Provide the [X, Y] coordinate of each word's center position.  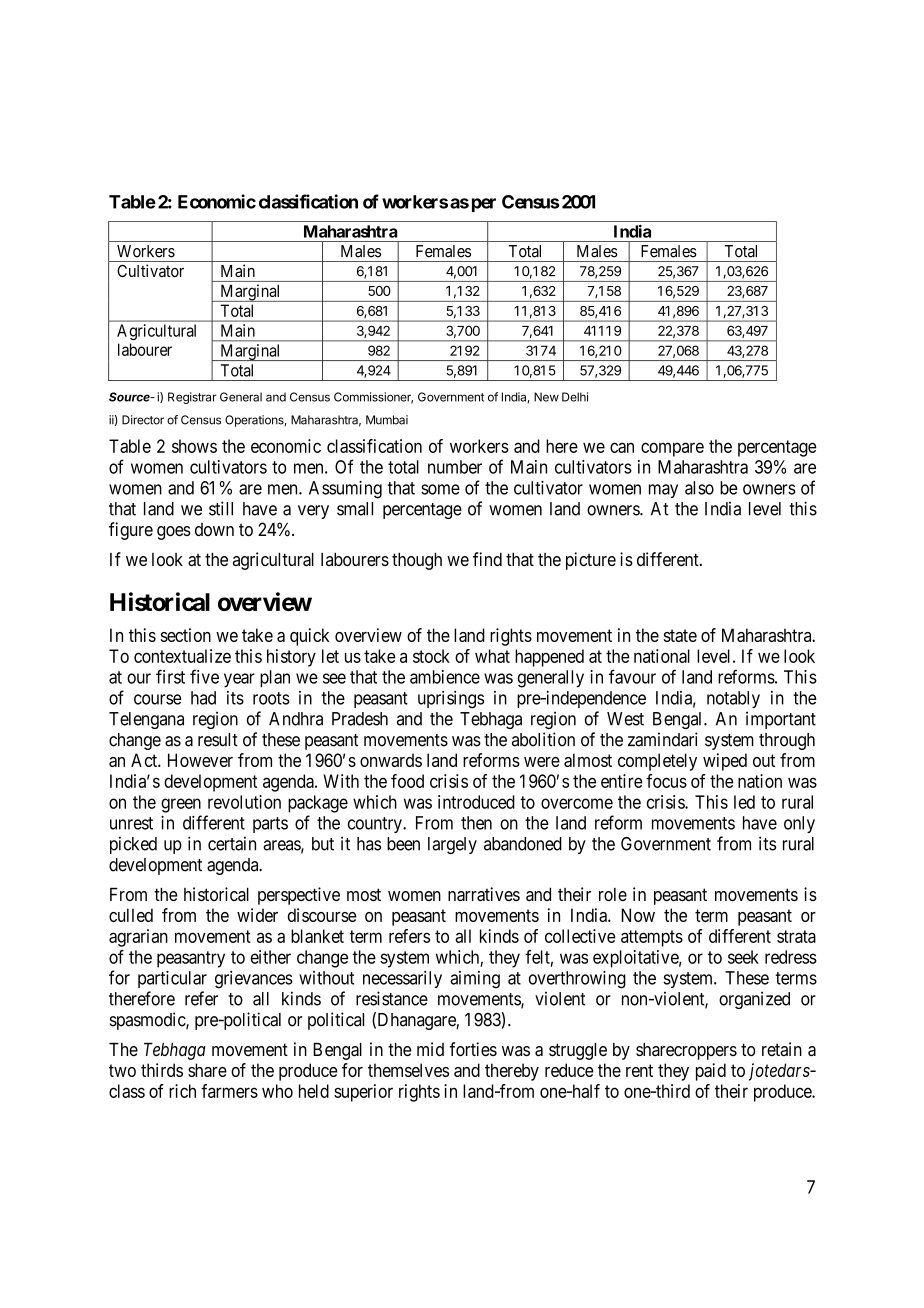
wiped [725, 762]
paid [711, 1072]
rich [182, 1091]
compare [672, 449]
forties [473, 1049]
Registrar [192, 398]
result [218, 740]
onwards [391, 760]
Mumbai [387, 420]
